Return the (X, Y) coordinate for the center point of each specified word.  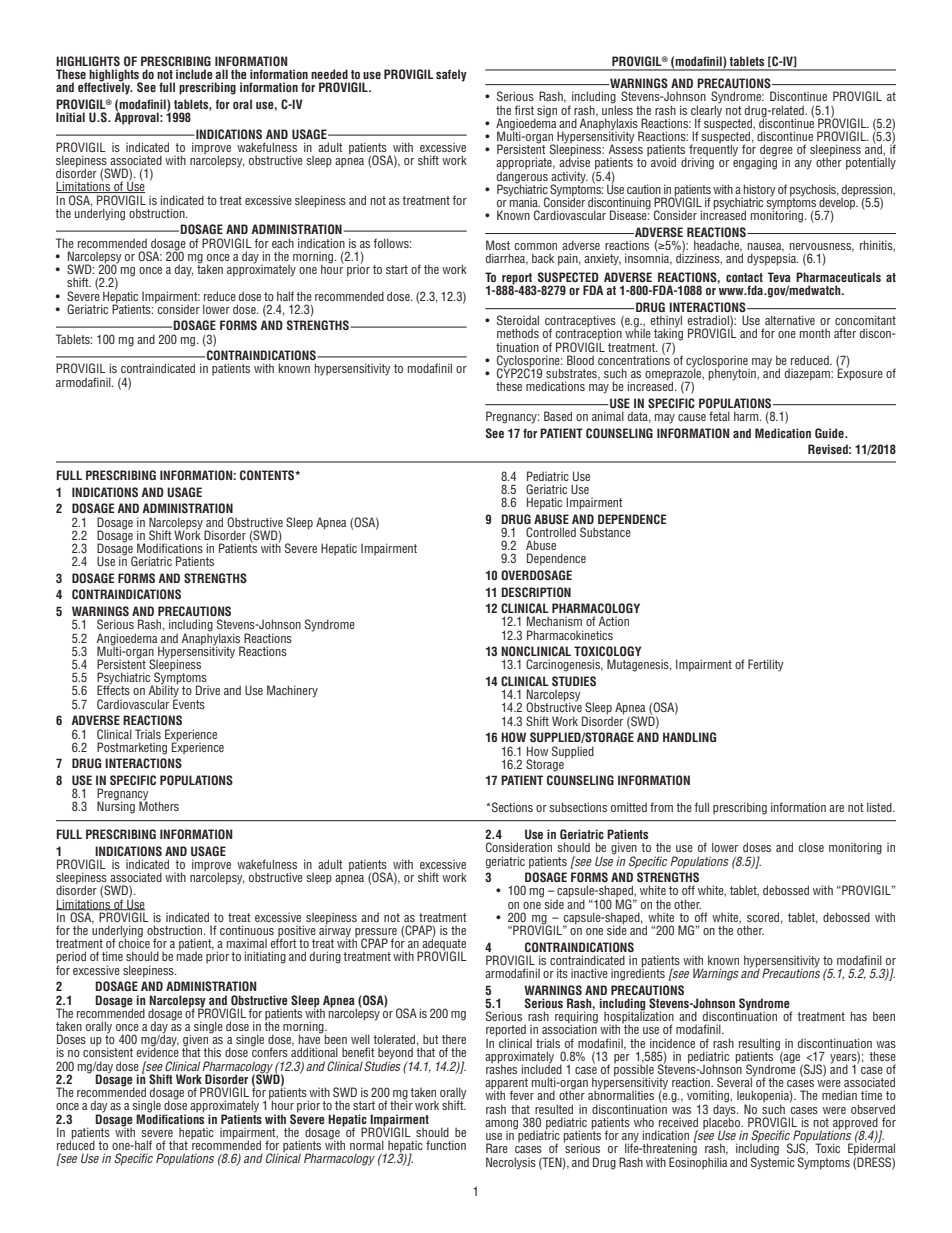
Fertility (766, 665)
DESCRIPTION (536, 592)
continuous (247, 930)
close (811, 847)
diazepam (808, 374)
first (524, 110)
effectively (105, 87)
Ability (164, 692)
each (283, 243)
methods (518, 333)
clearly (706, 111)
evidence (157, 1051)
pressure (375, 934)
